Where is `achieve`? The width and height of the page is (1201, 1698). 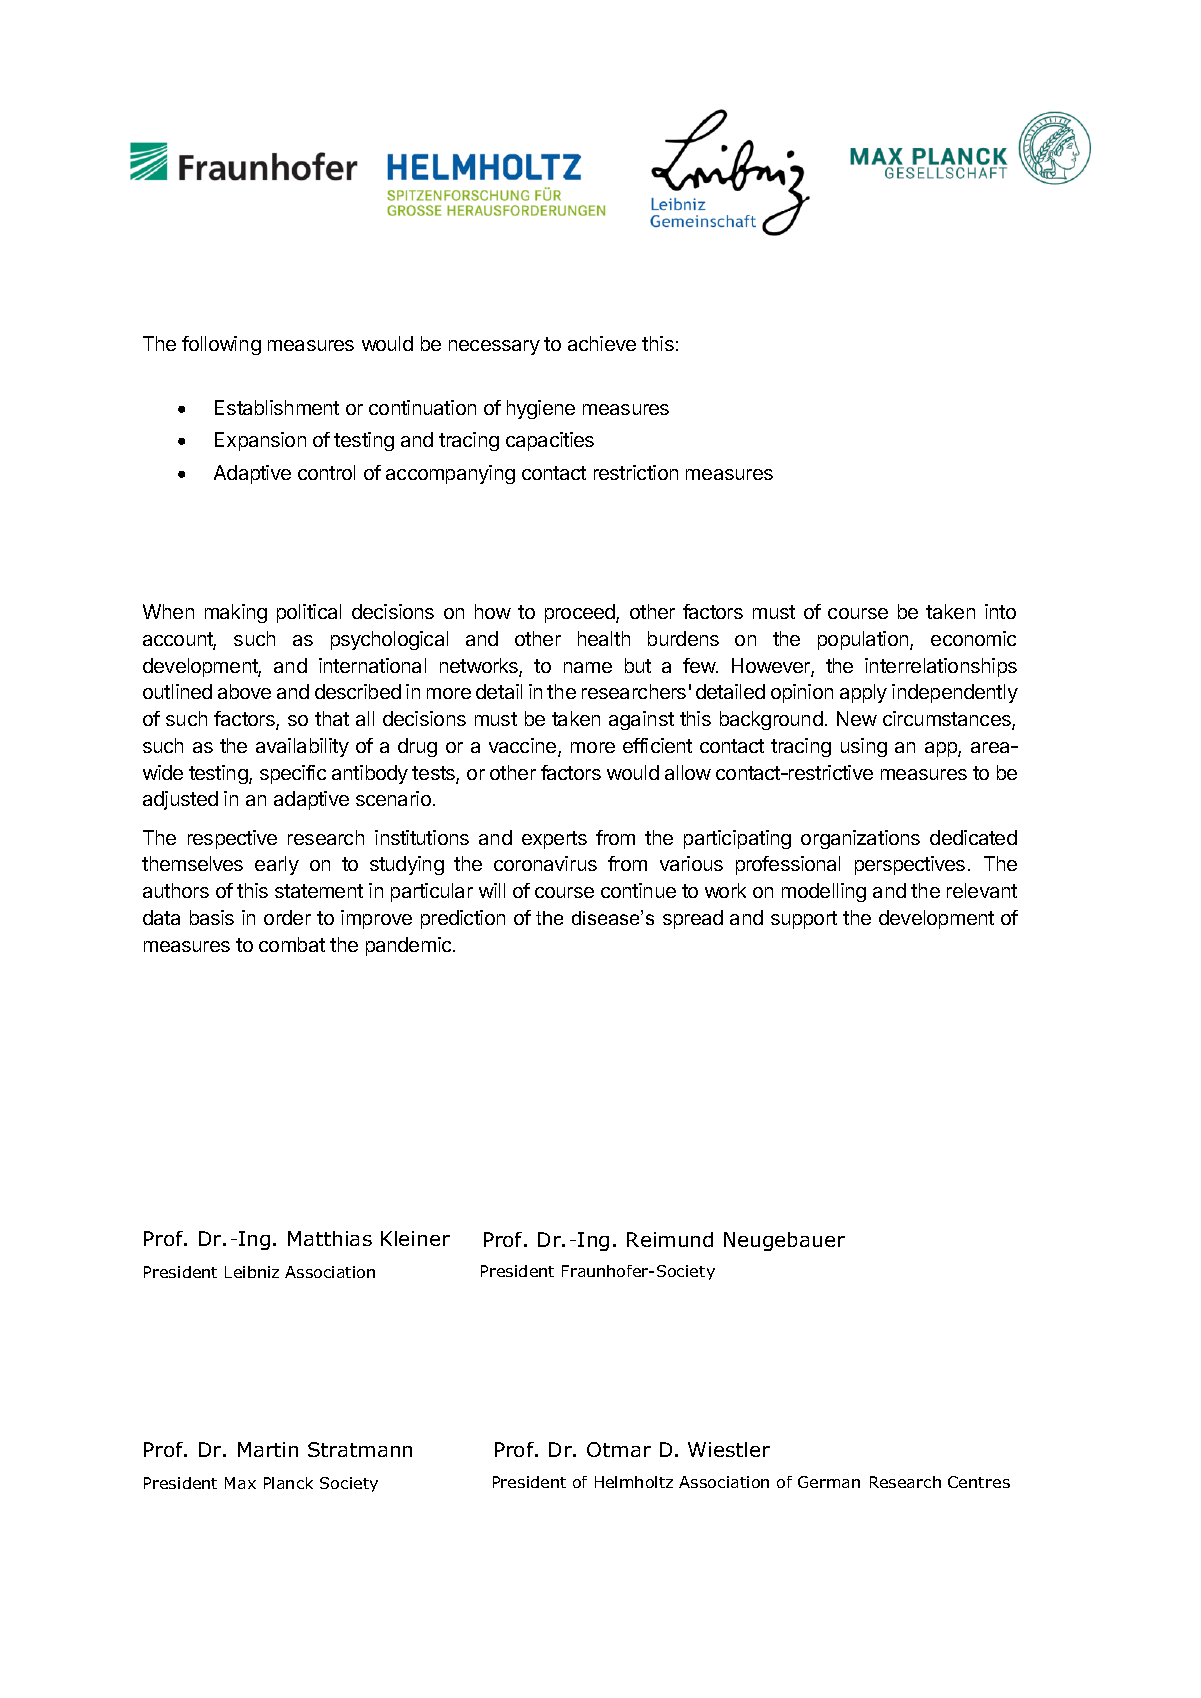 achieve is located at coordinates (602, 343).
